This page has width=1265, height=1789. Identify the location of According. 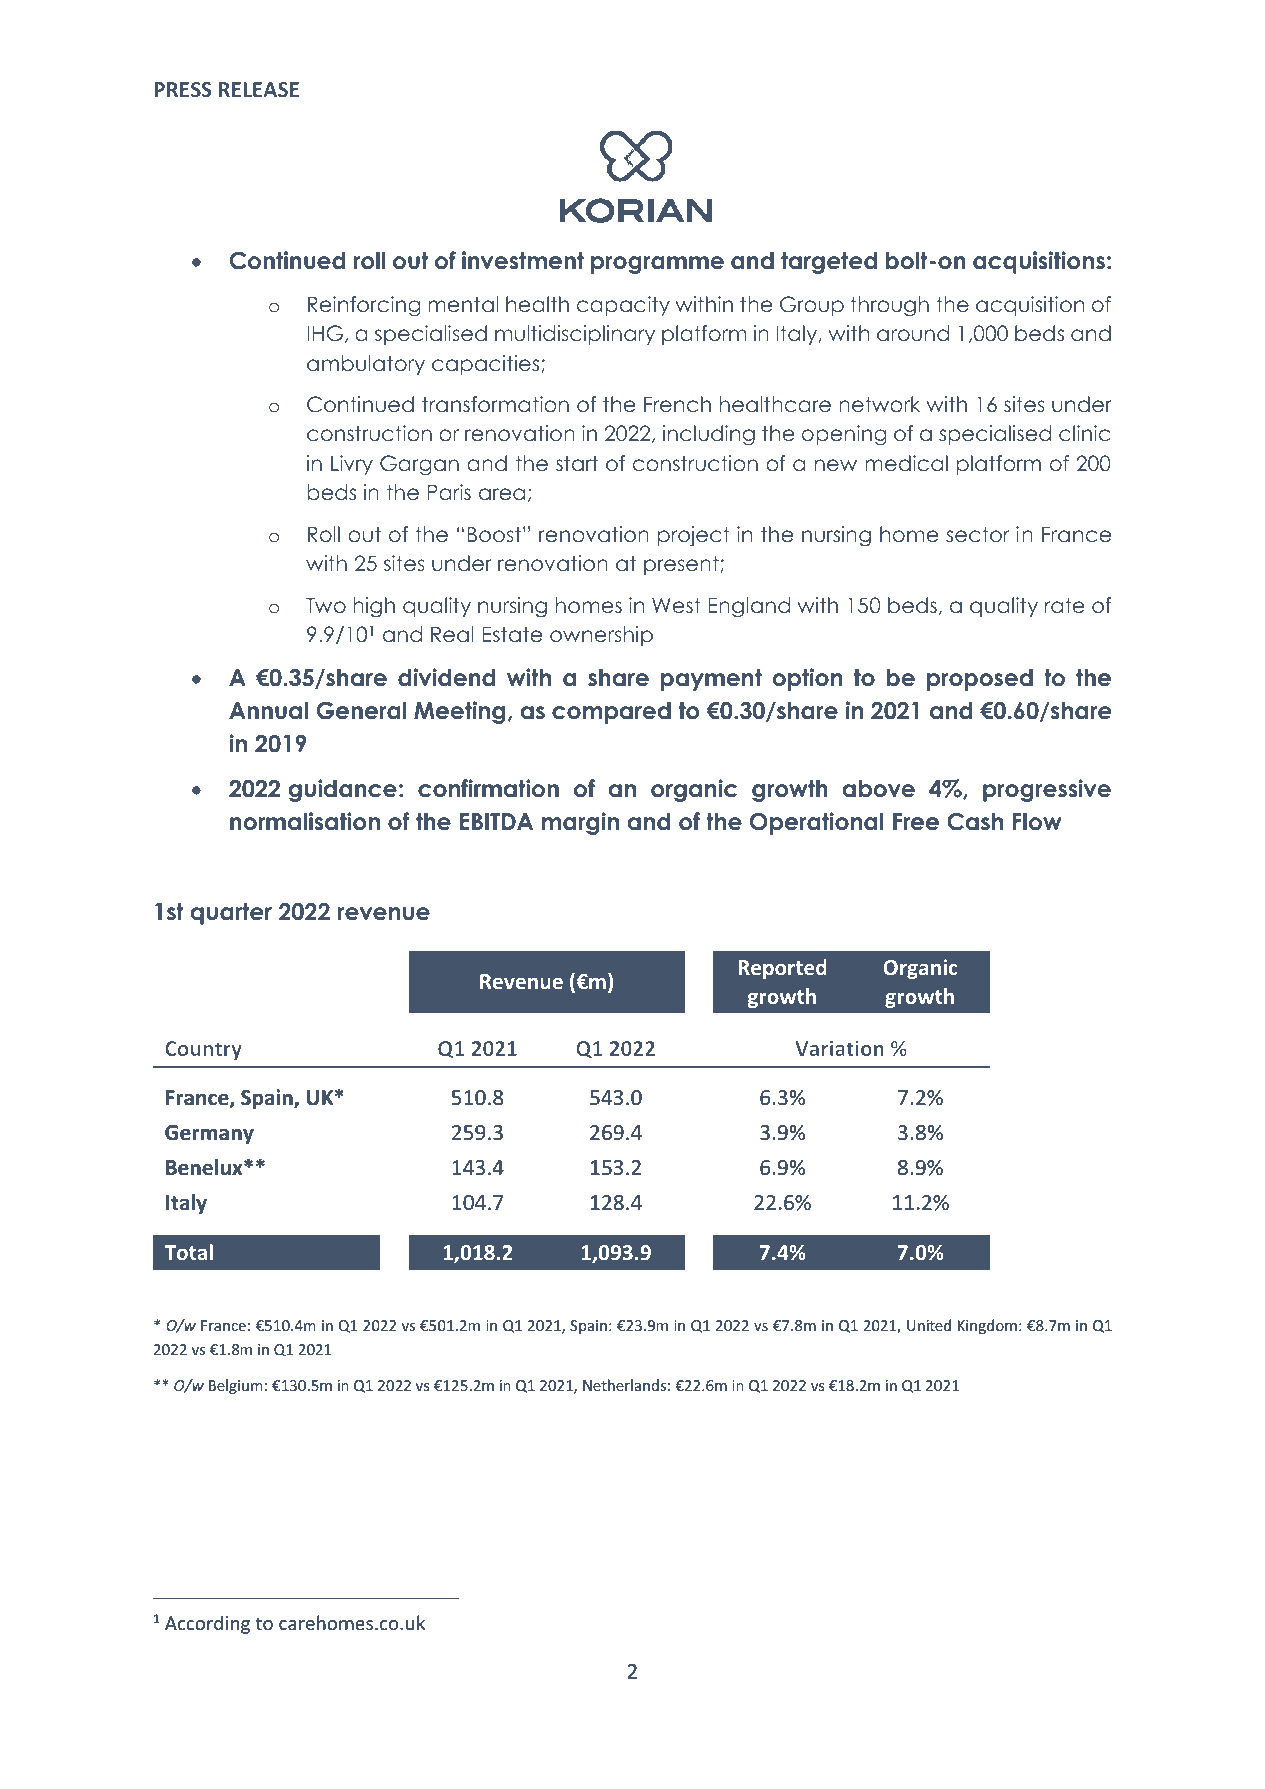
(207, 1624).
